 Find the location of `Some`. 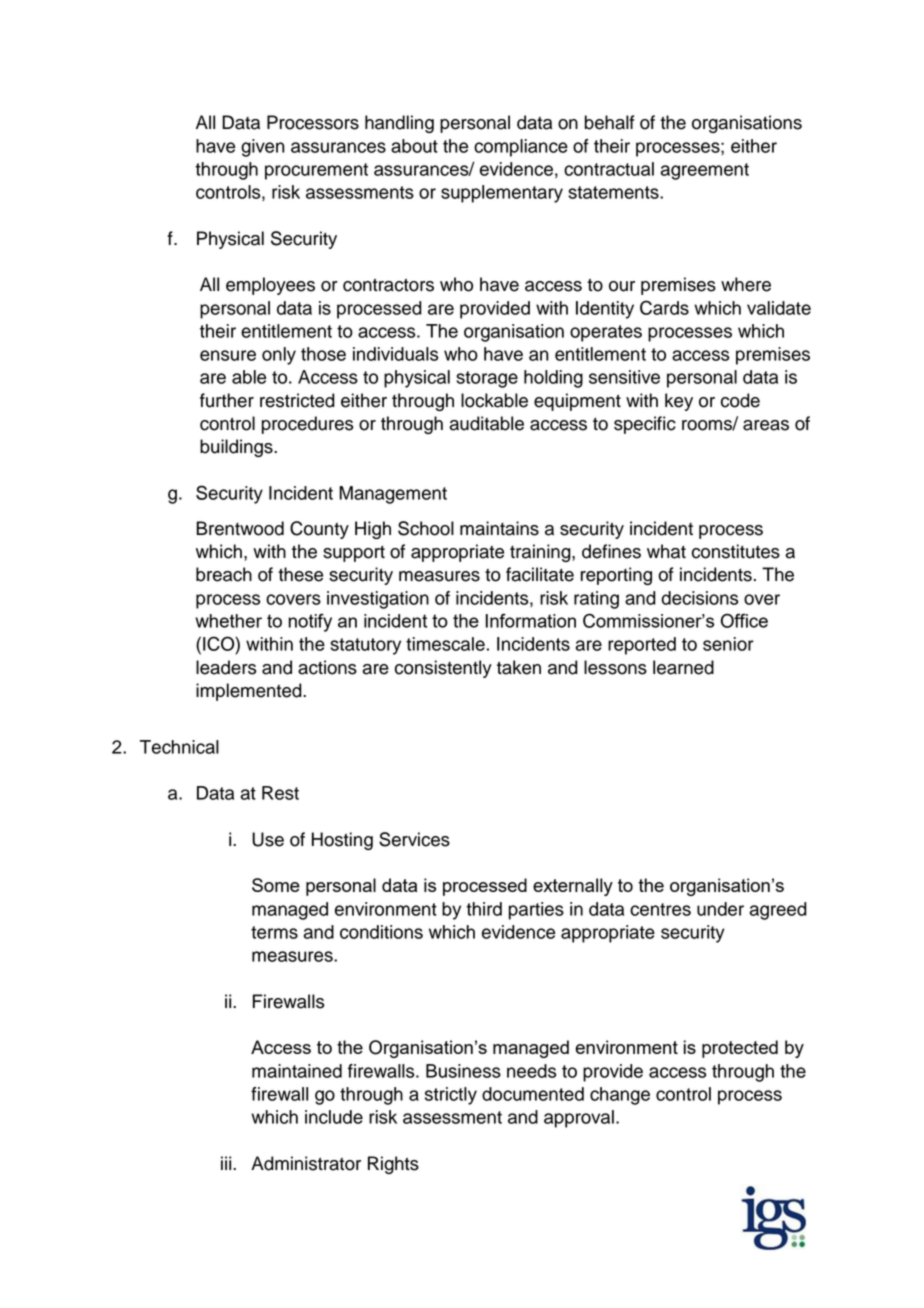

Some is located at coordinates (276, 885).
